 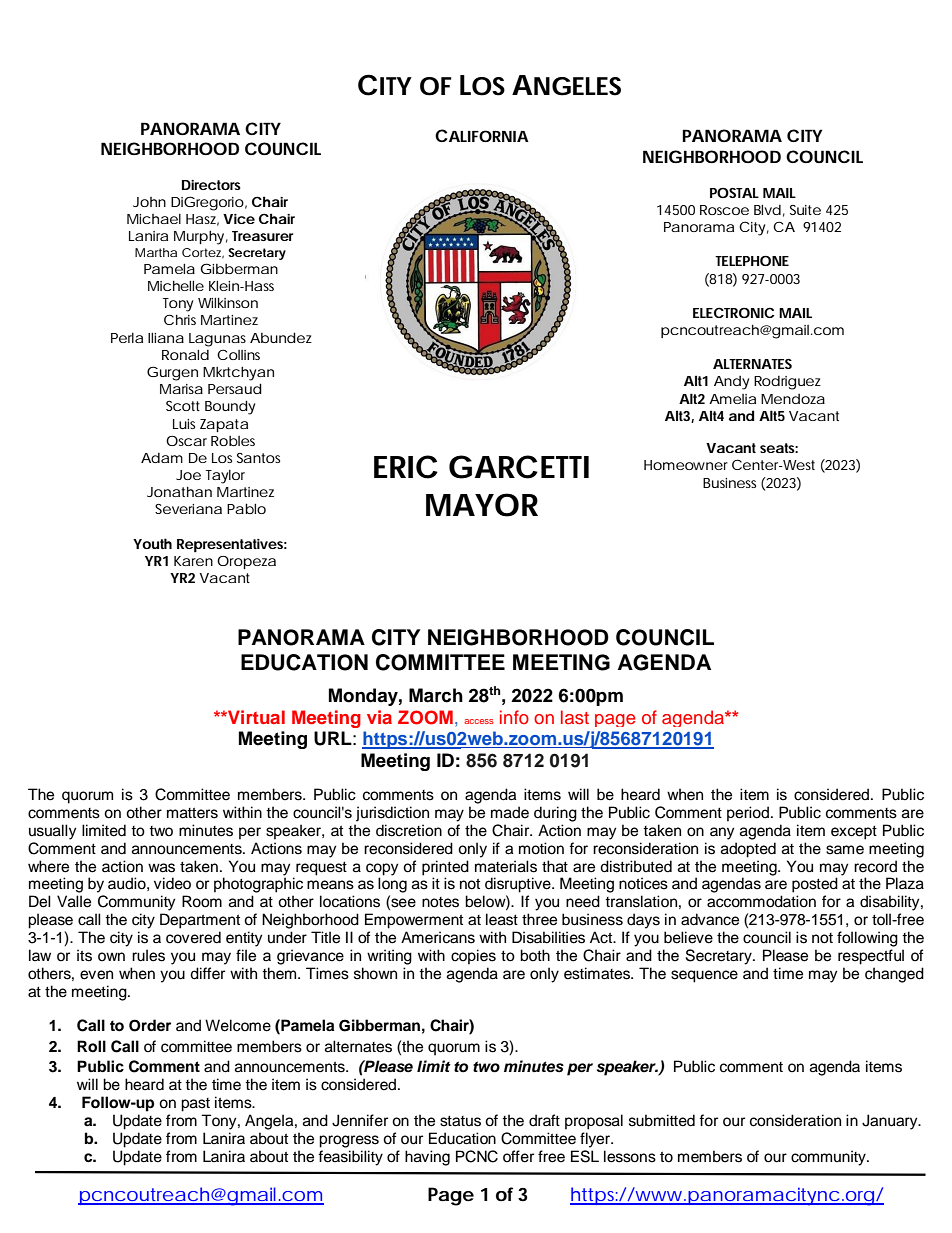 I want to click on last, so click(x=575, y=717).
